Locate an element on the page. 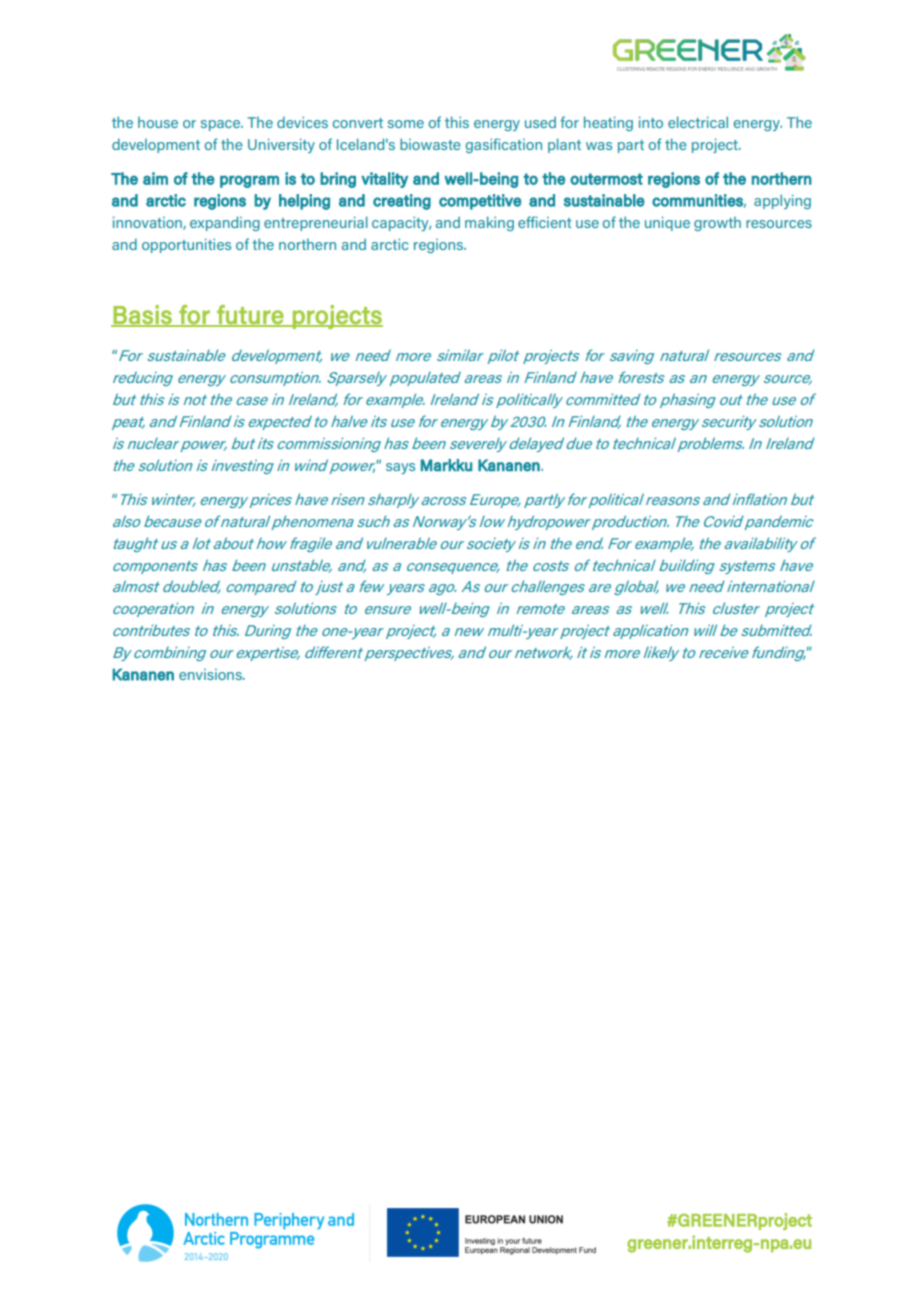 This document has height=1308, width=924. making is located at coordinates (489, 223).
